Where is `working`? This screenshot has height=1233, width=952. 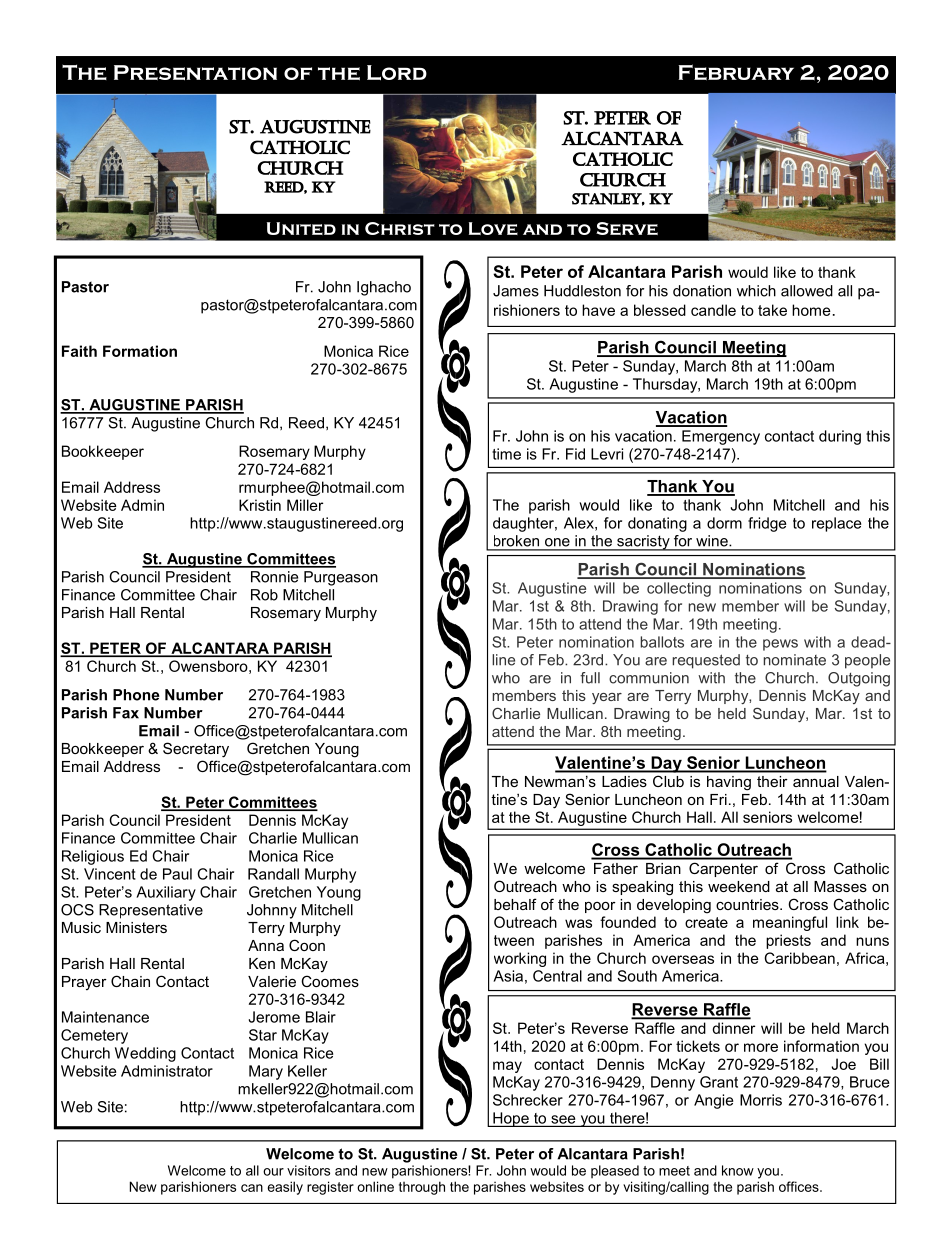
working is located at coordinates (520, 959).
